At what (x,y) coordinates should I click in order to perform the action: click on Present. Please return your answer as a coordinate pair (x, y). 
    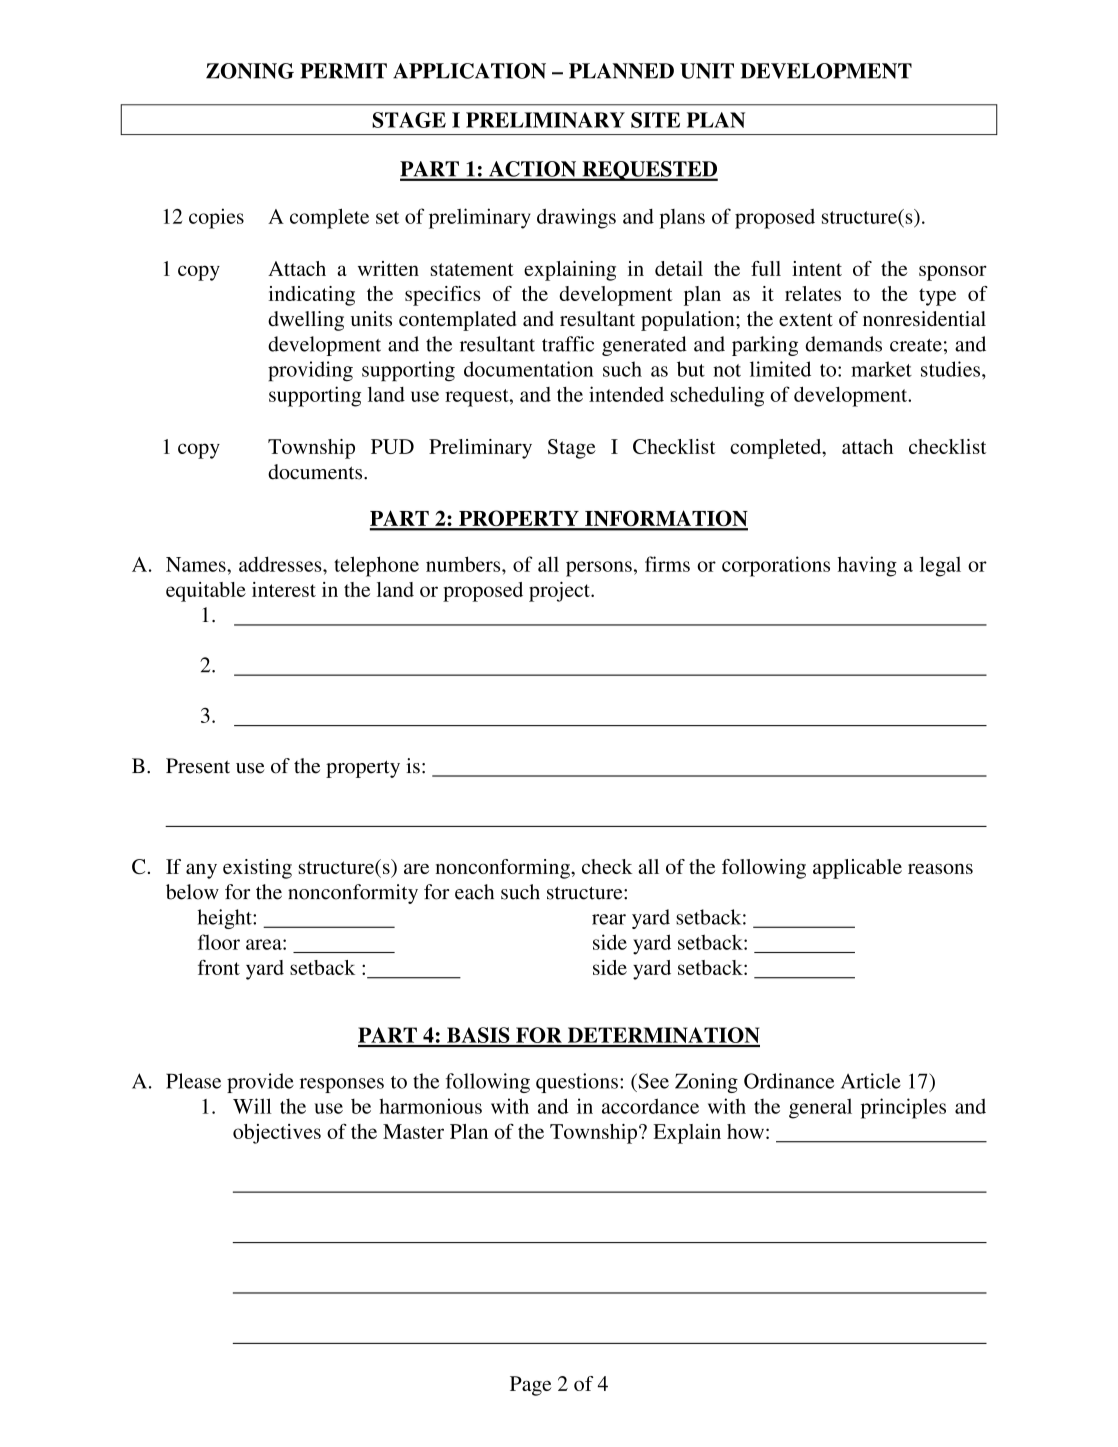
    Looking at the image, I should click on (198, 766).
